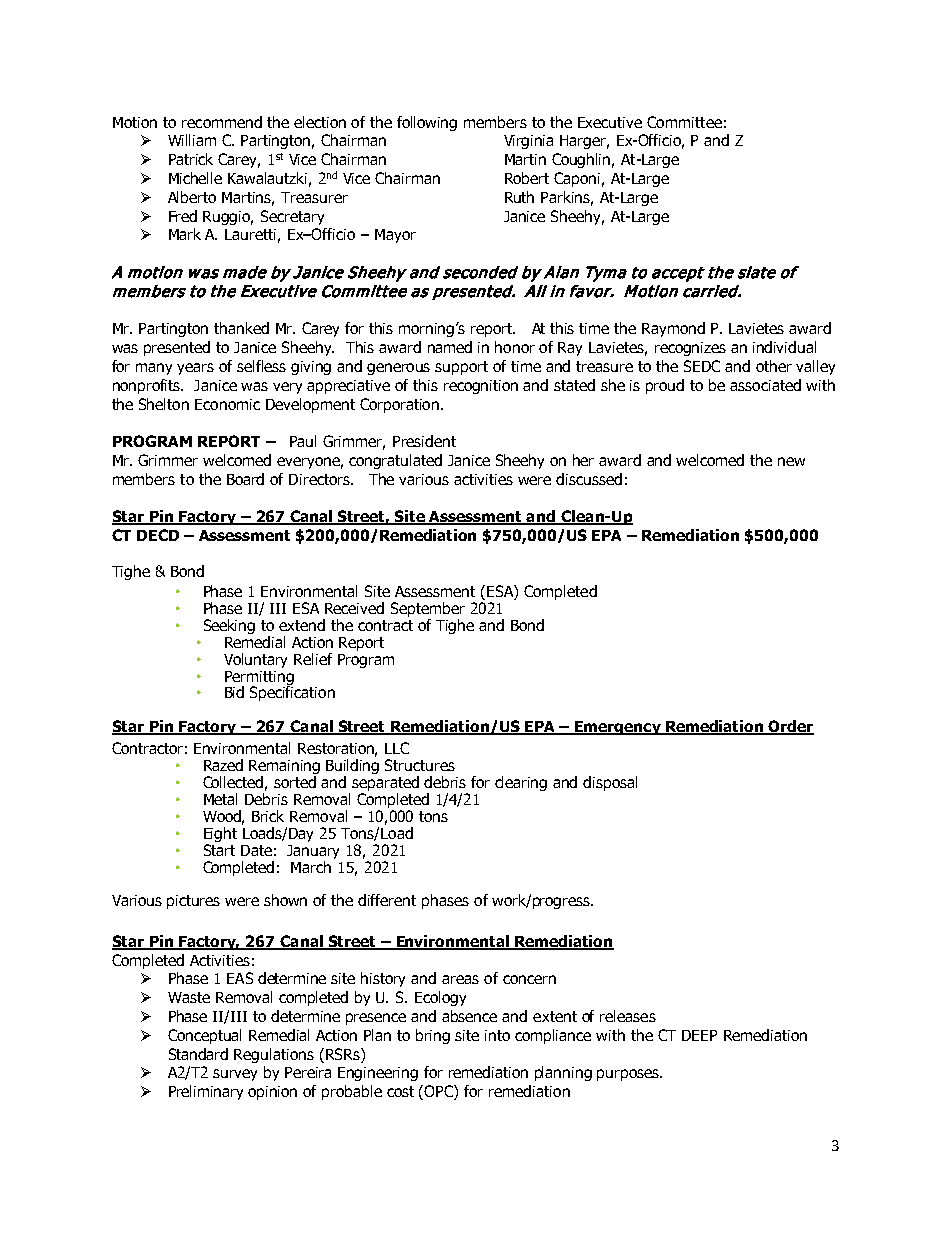  I want to click on new, so click(791, 461).
